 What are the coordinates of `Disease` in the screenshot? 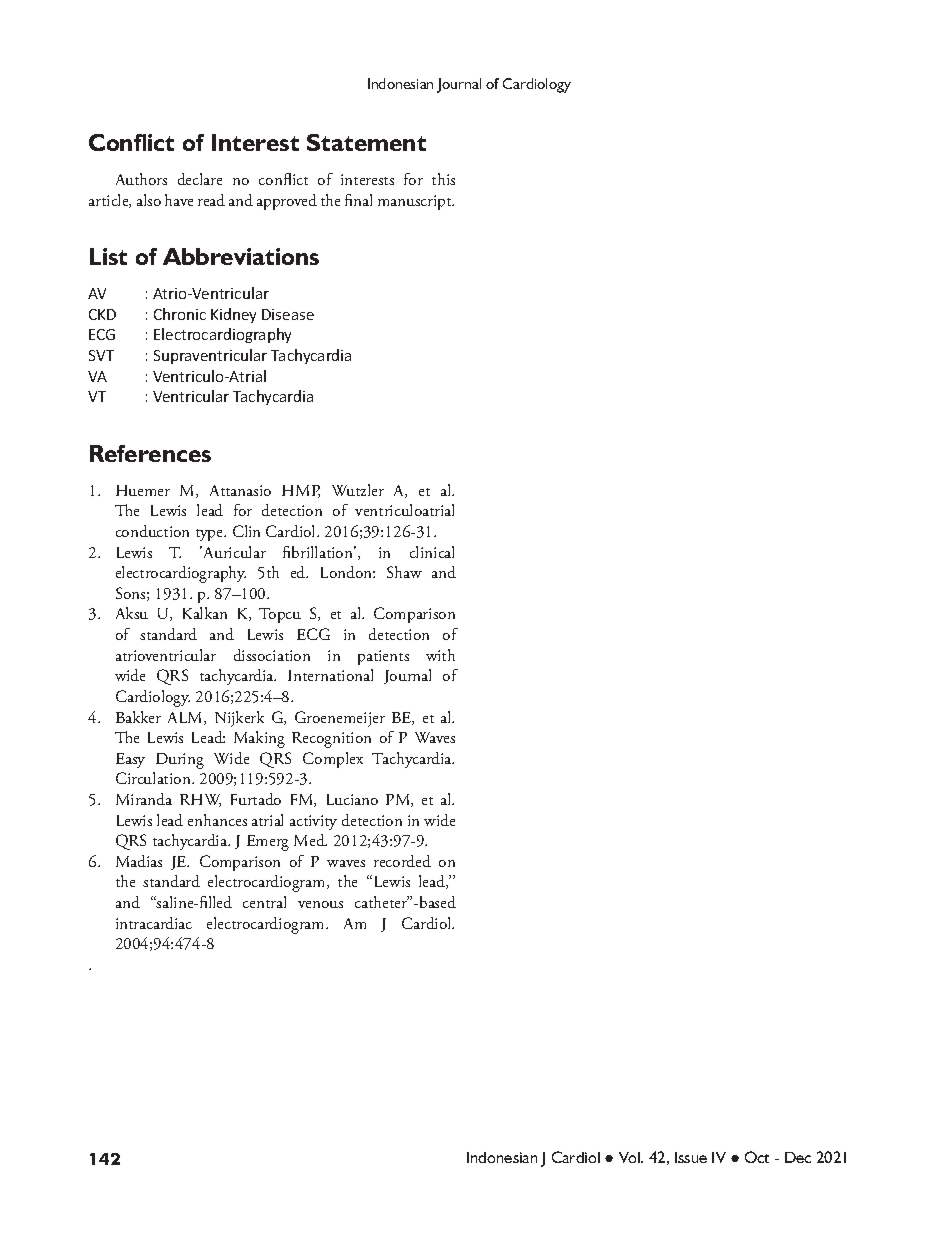 It's located at (288, 314).
